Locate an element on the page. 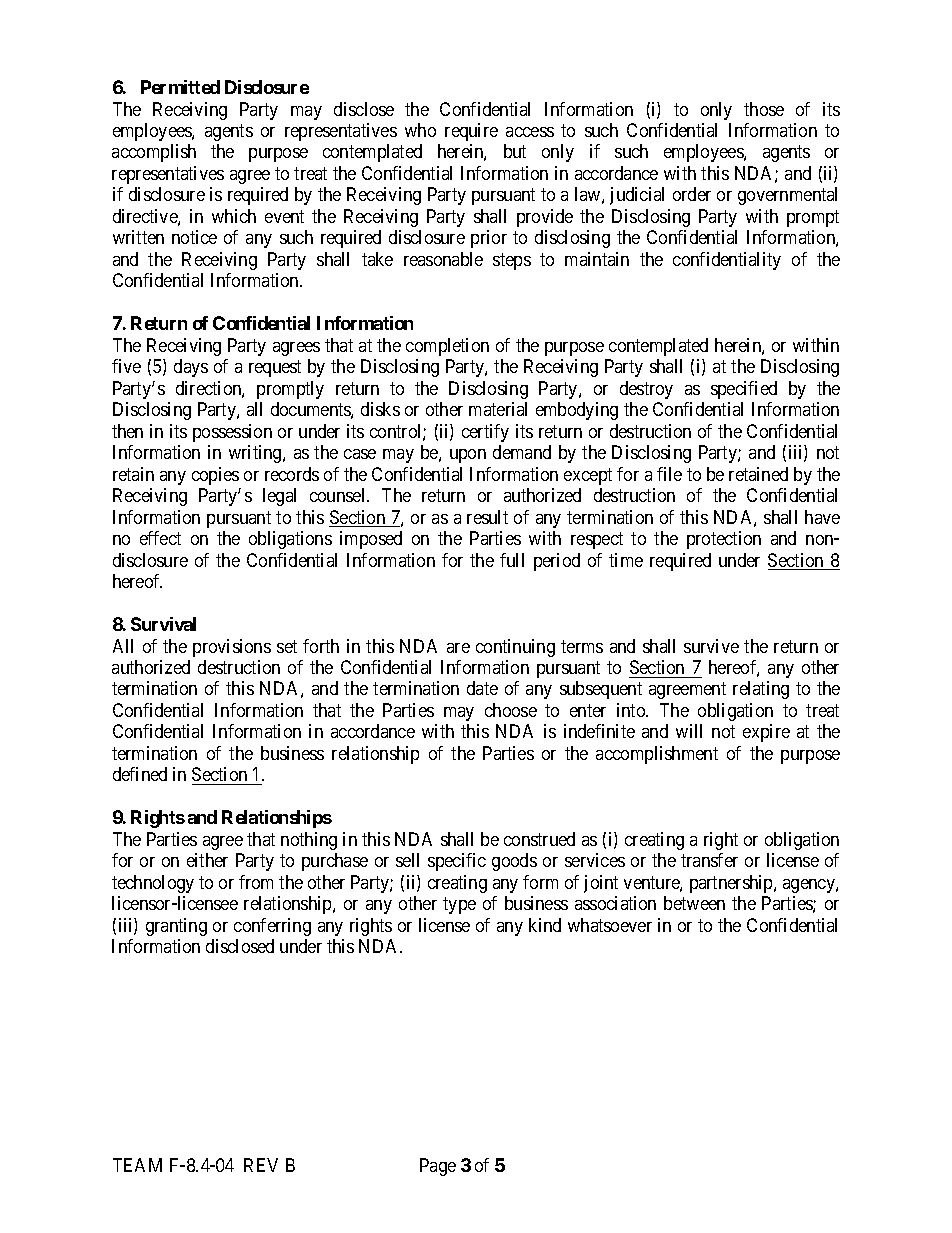  TEAM is located at coordinates (137, 1165).
